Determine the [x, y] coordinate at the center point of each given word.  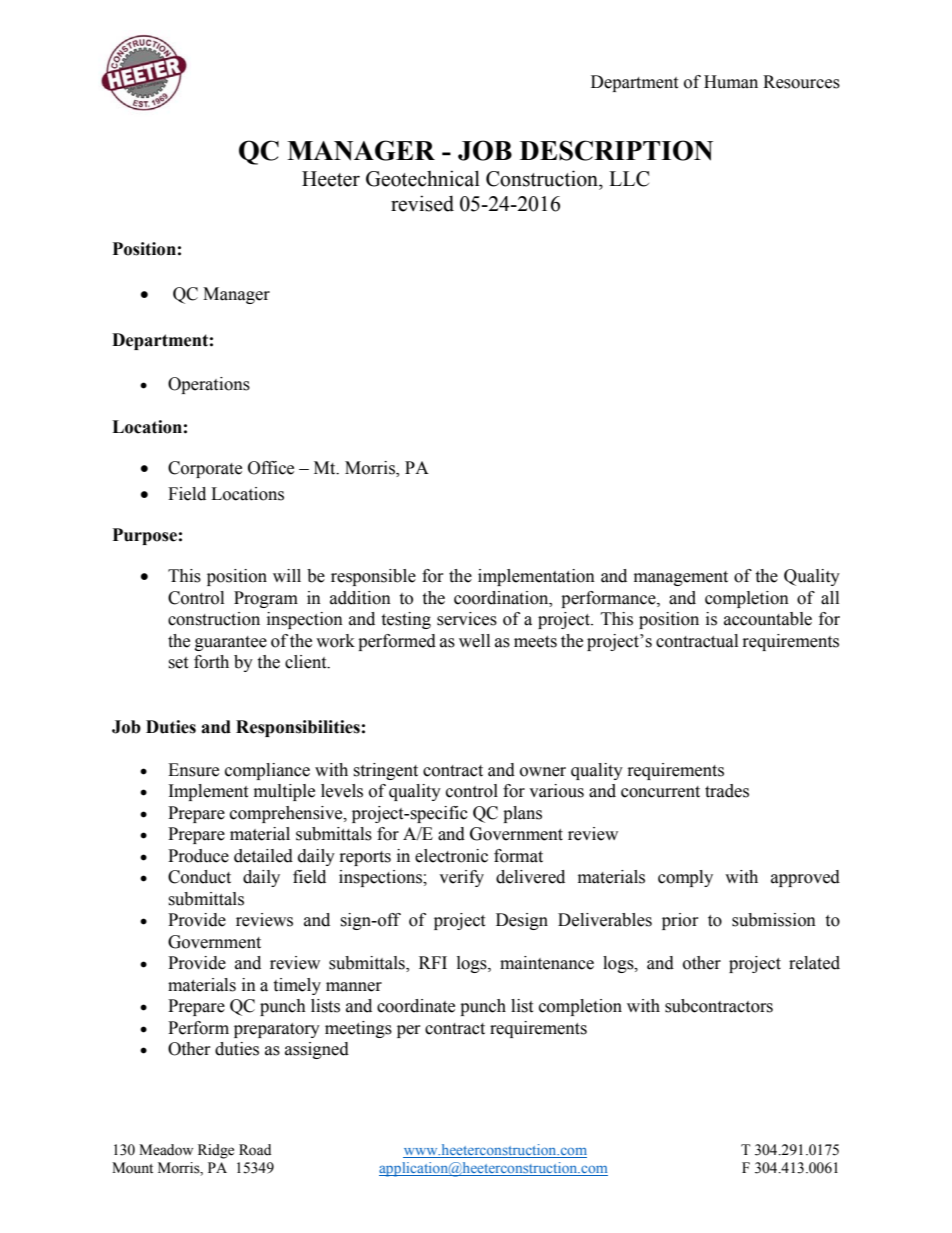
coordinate [416, 1006]
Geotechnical [423, 178]
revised [422, 203]
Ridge [216, 1151]
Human [731, 82]
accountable [768, 619]
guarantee [231, 643]
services [467, 619]
